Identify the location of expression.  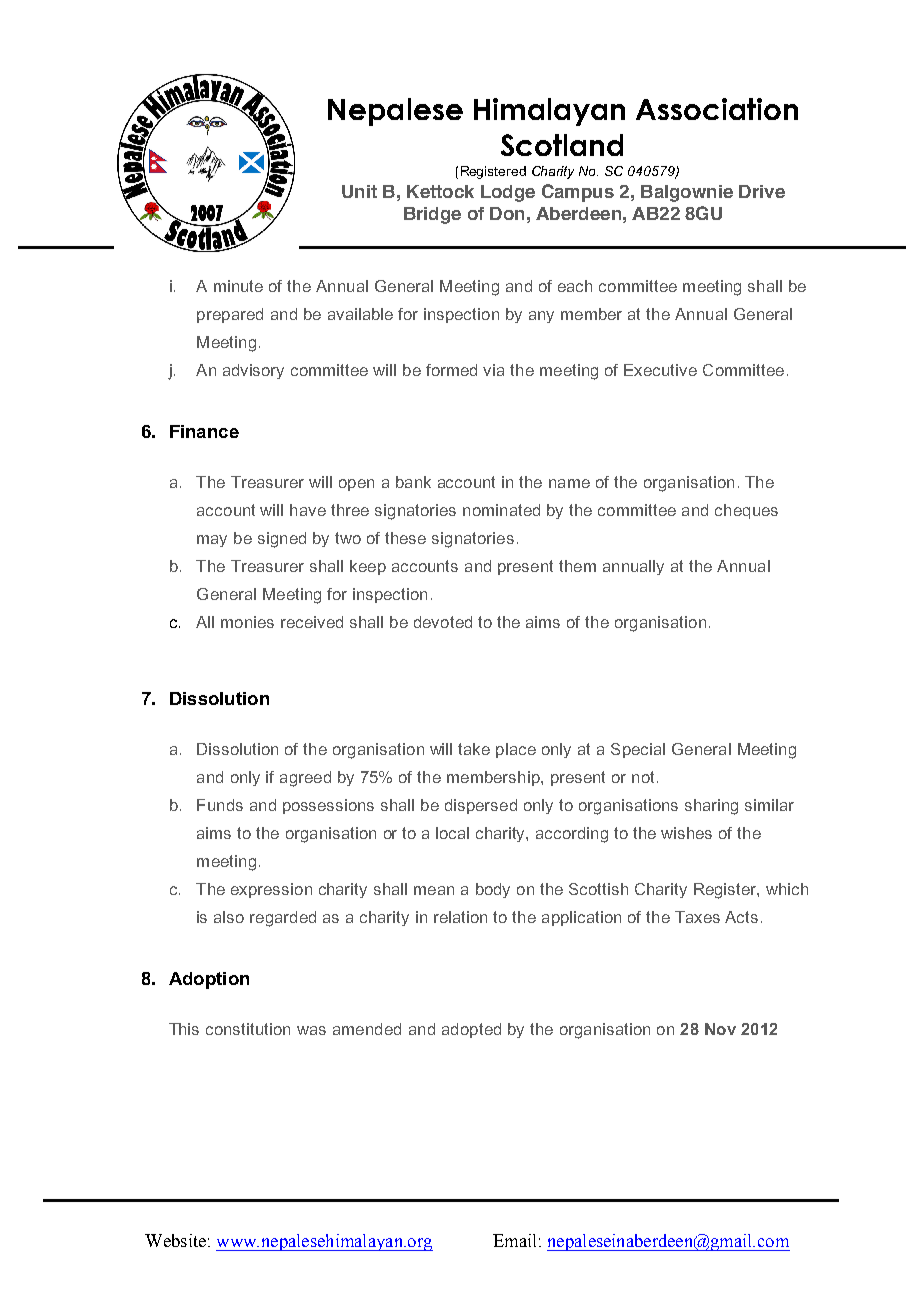
(271, 890).
